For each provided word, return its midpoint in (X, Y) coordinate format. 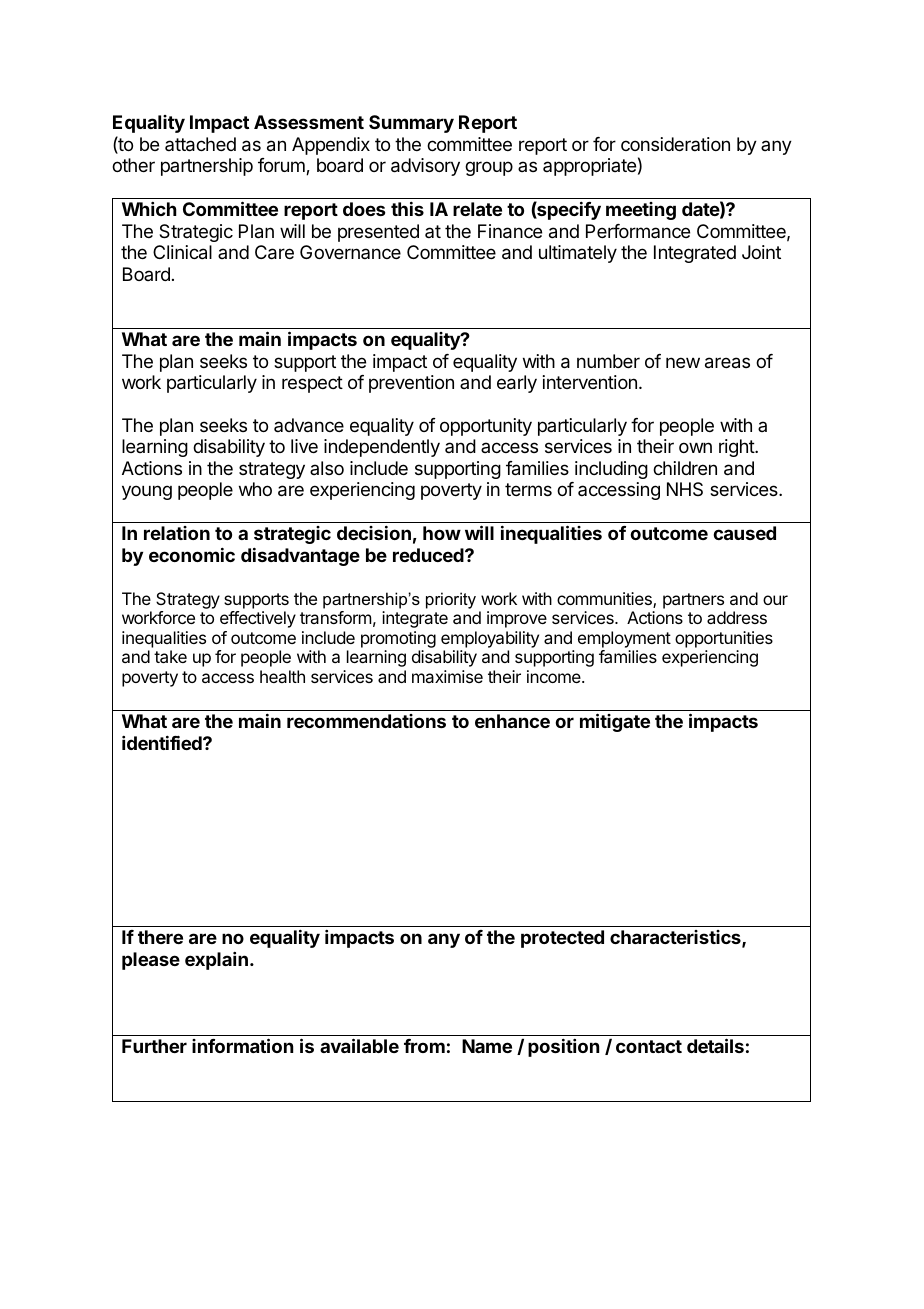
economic (192, 554)
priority (451, 600)
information (242, 1045)
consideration (675, 144)
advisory (425, 167)
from (424, 1046)
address (737, 617)
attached (200, 144)
